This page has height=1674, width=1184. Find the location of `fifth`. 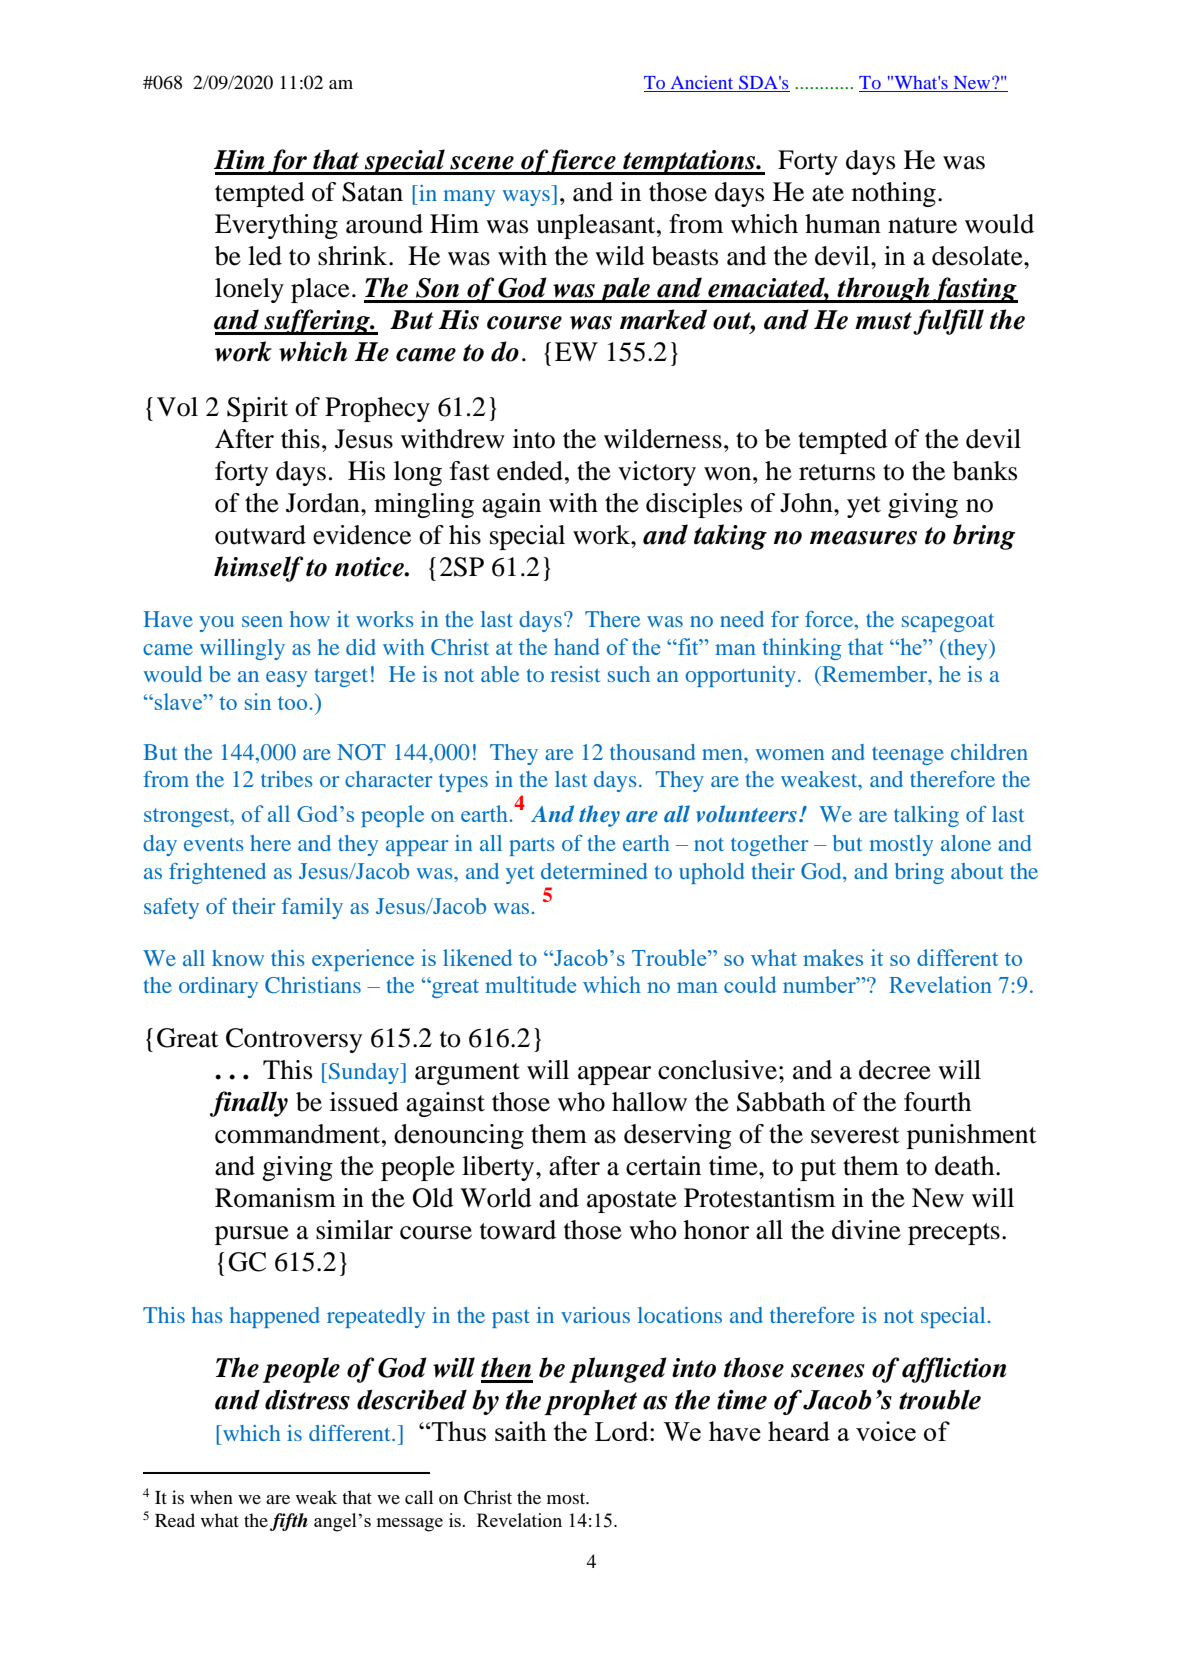

fifth is located at coordinates (289, 1522).
